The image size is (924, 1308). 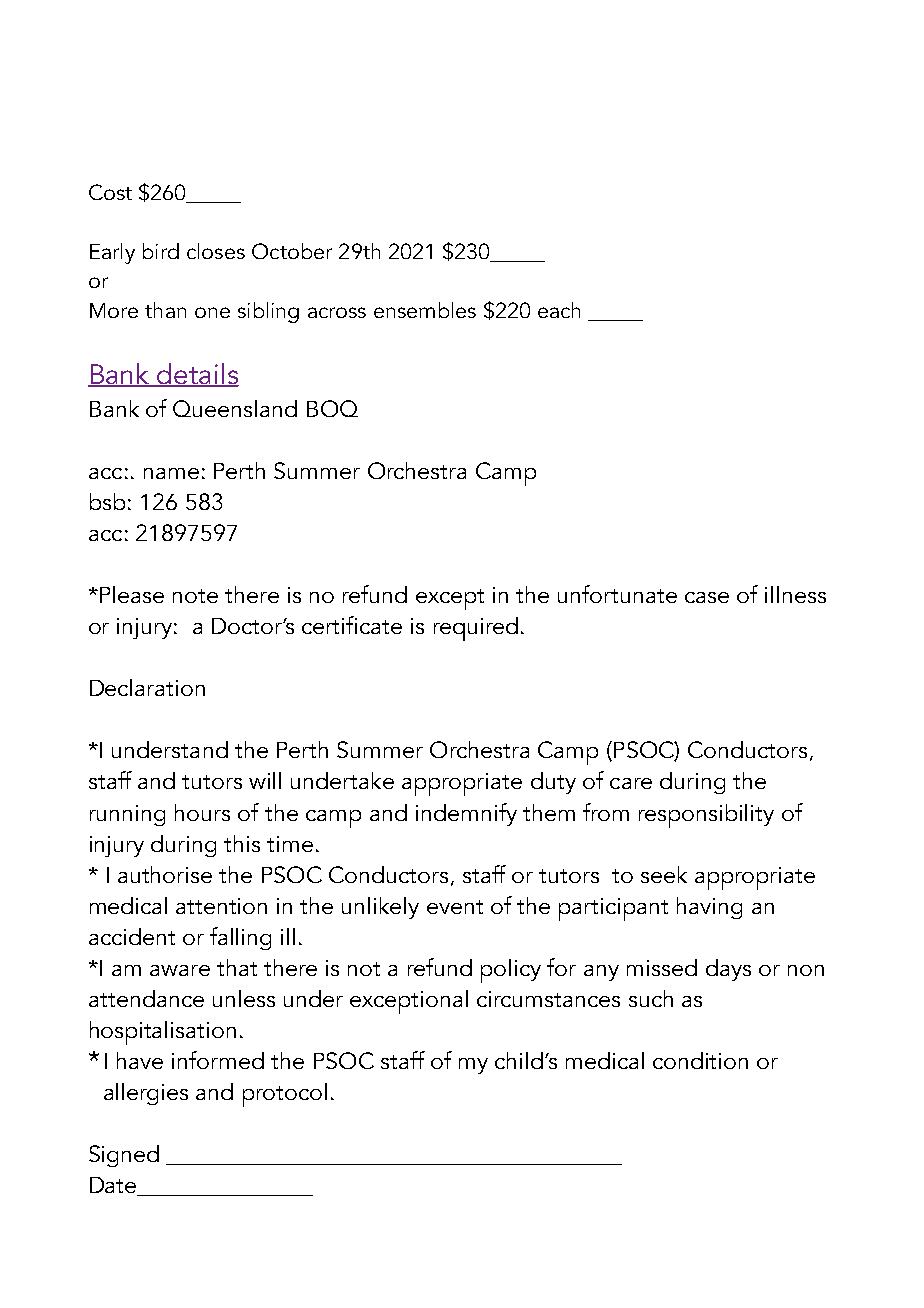 What do you see at coordinates (285, 1095) in the image?
I see `protocol` at bounding box center [285, 1095].
